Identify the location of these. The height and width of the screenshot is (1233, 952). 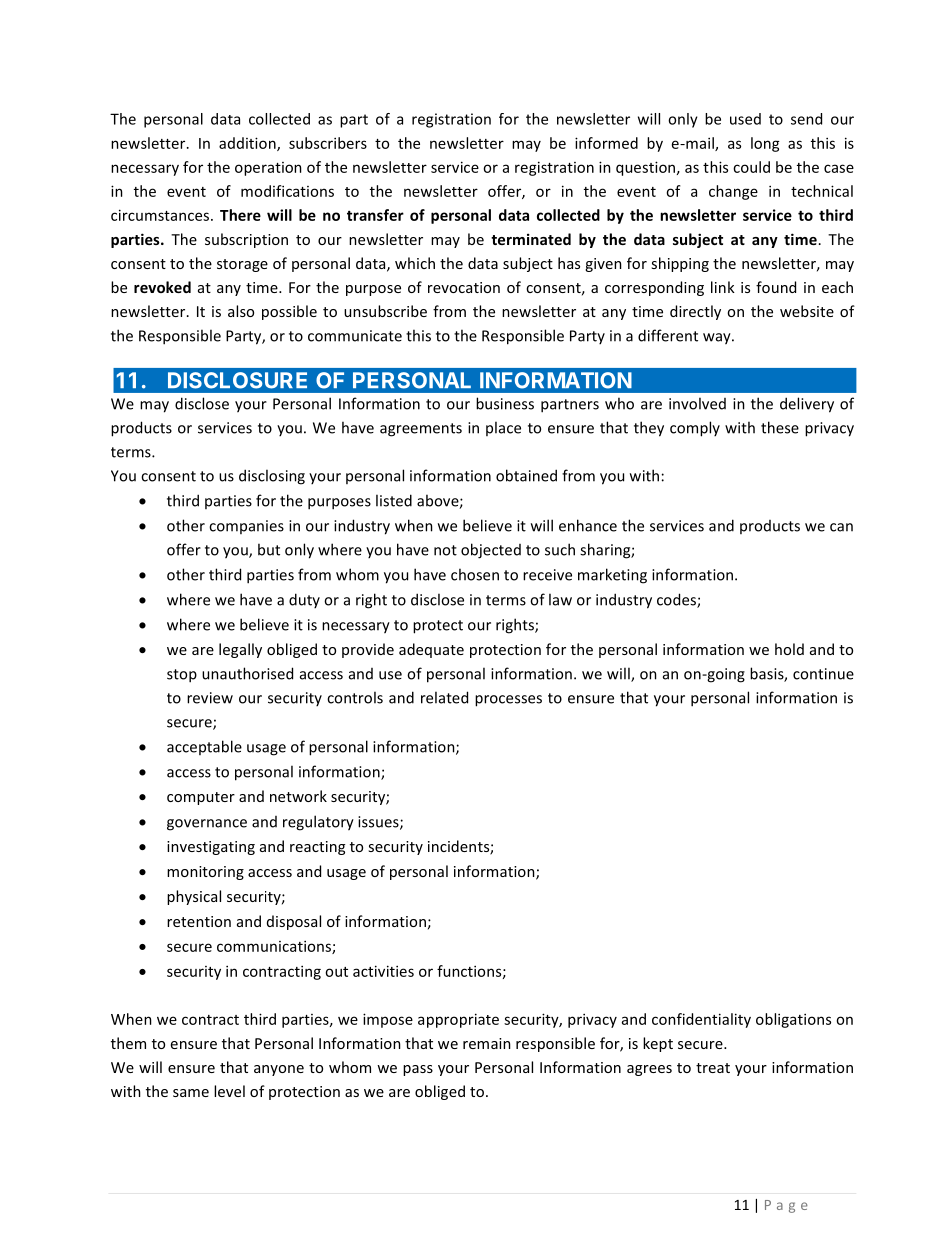
(780, 427).
